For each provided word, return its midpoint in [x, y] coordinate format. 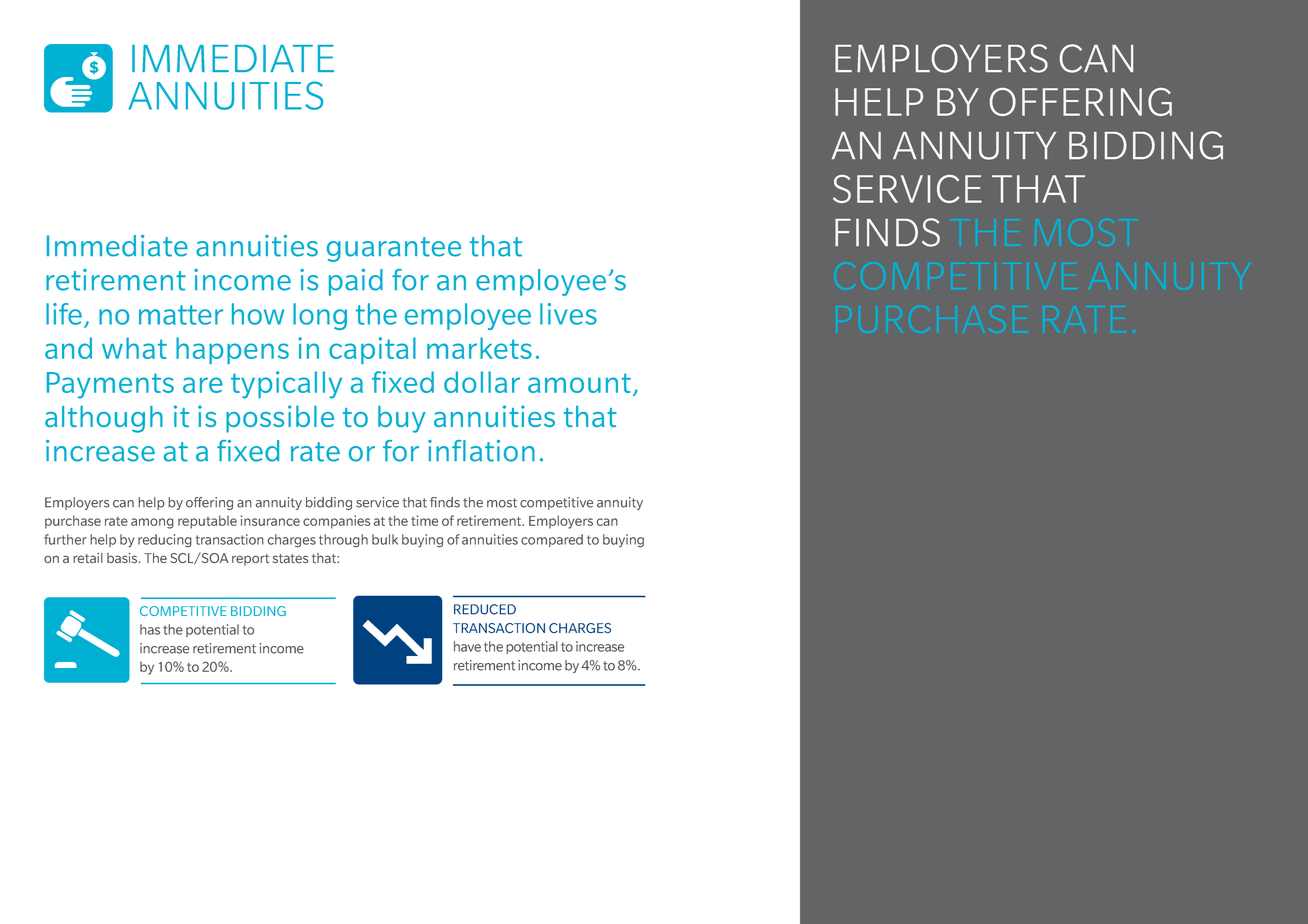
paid [356, 282]
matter [181, 315]
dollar [482, 382]
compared [552, 540]
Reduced [485, 609]
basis [123, 558]
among [152, 523]
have [467, 646]
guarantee [394, 249]
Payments [110, 385]
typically [286, 385]
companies [336, 522]
